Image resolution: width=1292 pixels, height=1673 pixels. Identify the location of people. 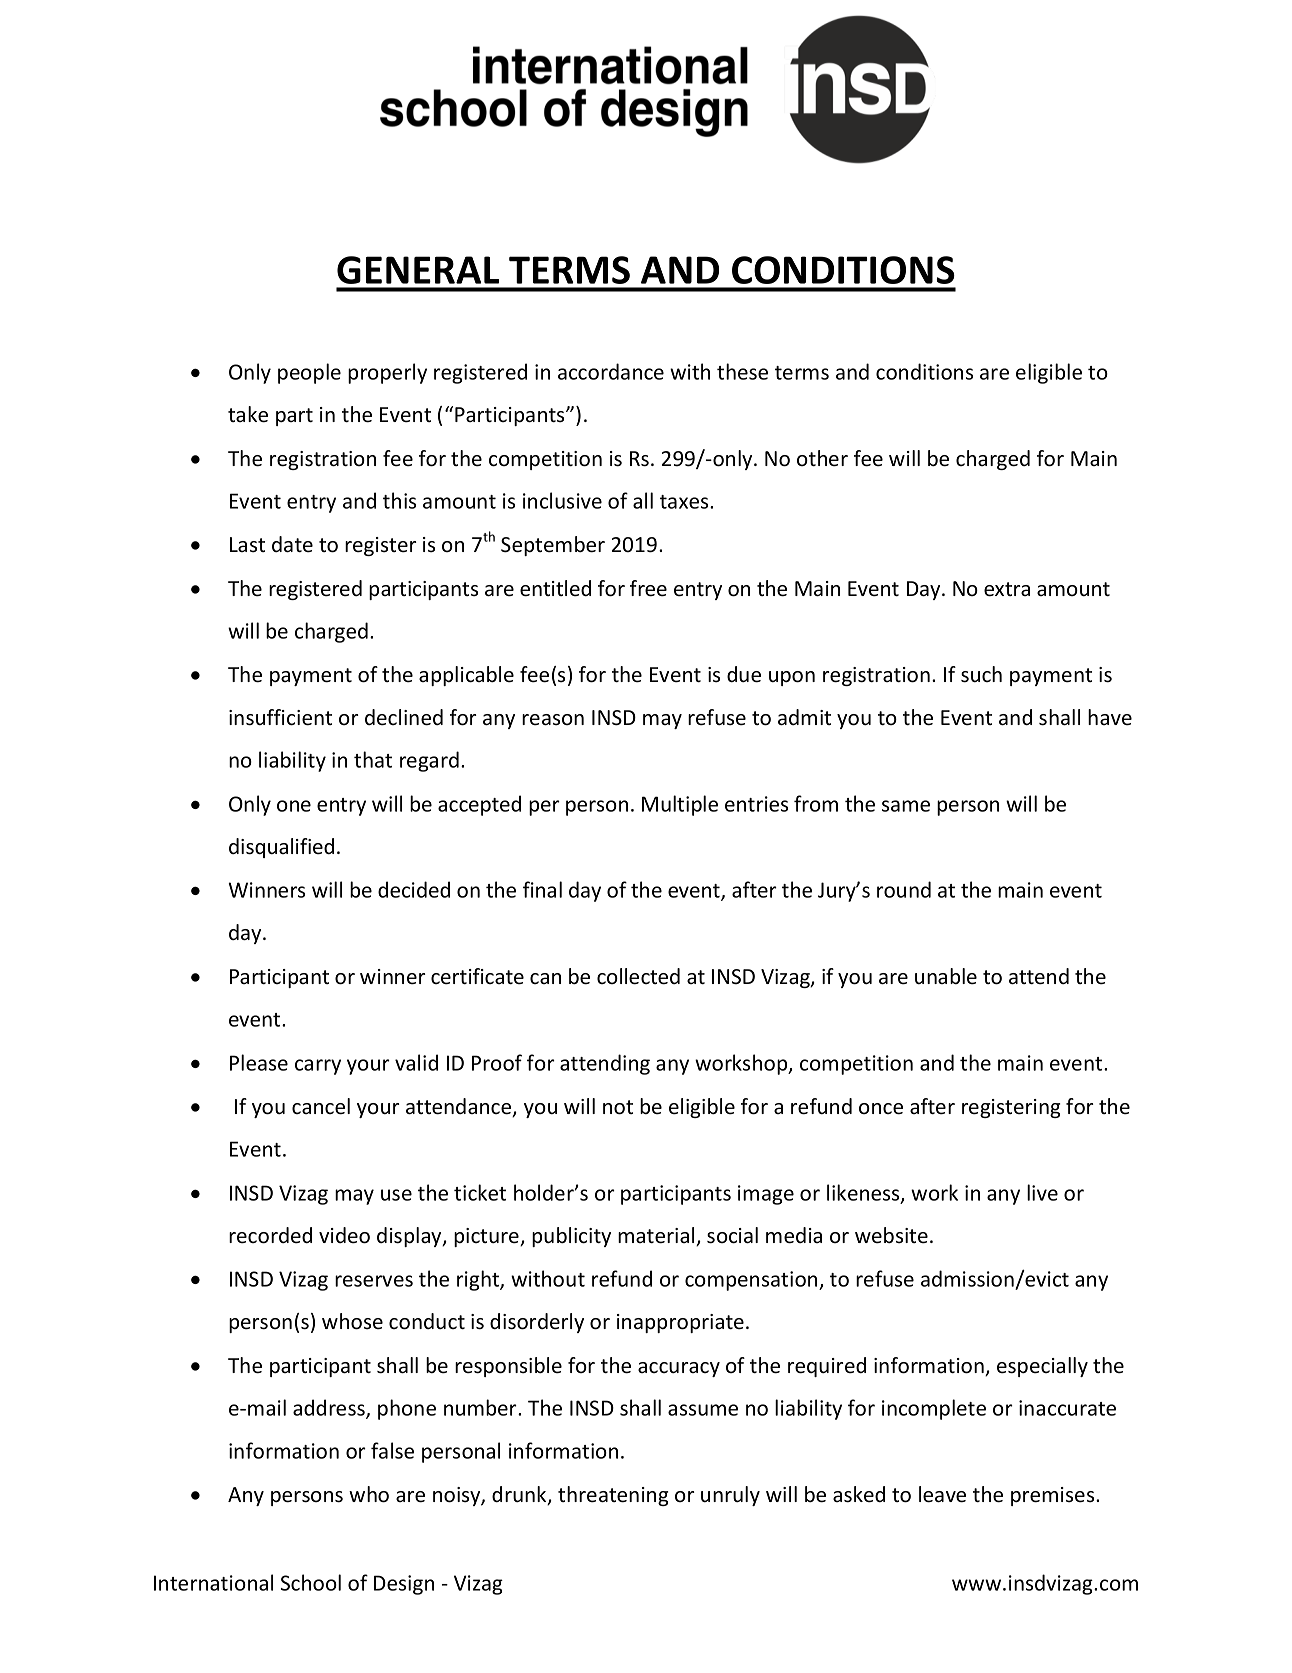
(309, 373).
